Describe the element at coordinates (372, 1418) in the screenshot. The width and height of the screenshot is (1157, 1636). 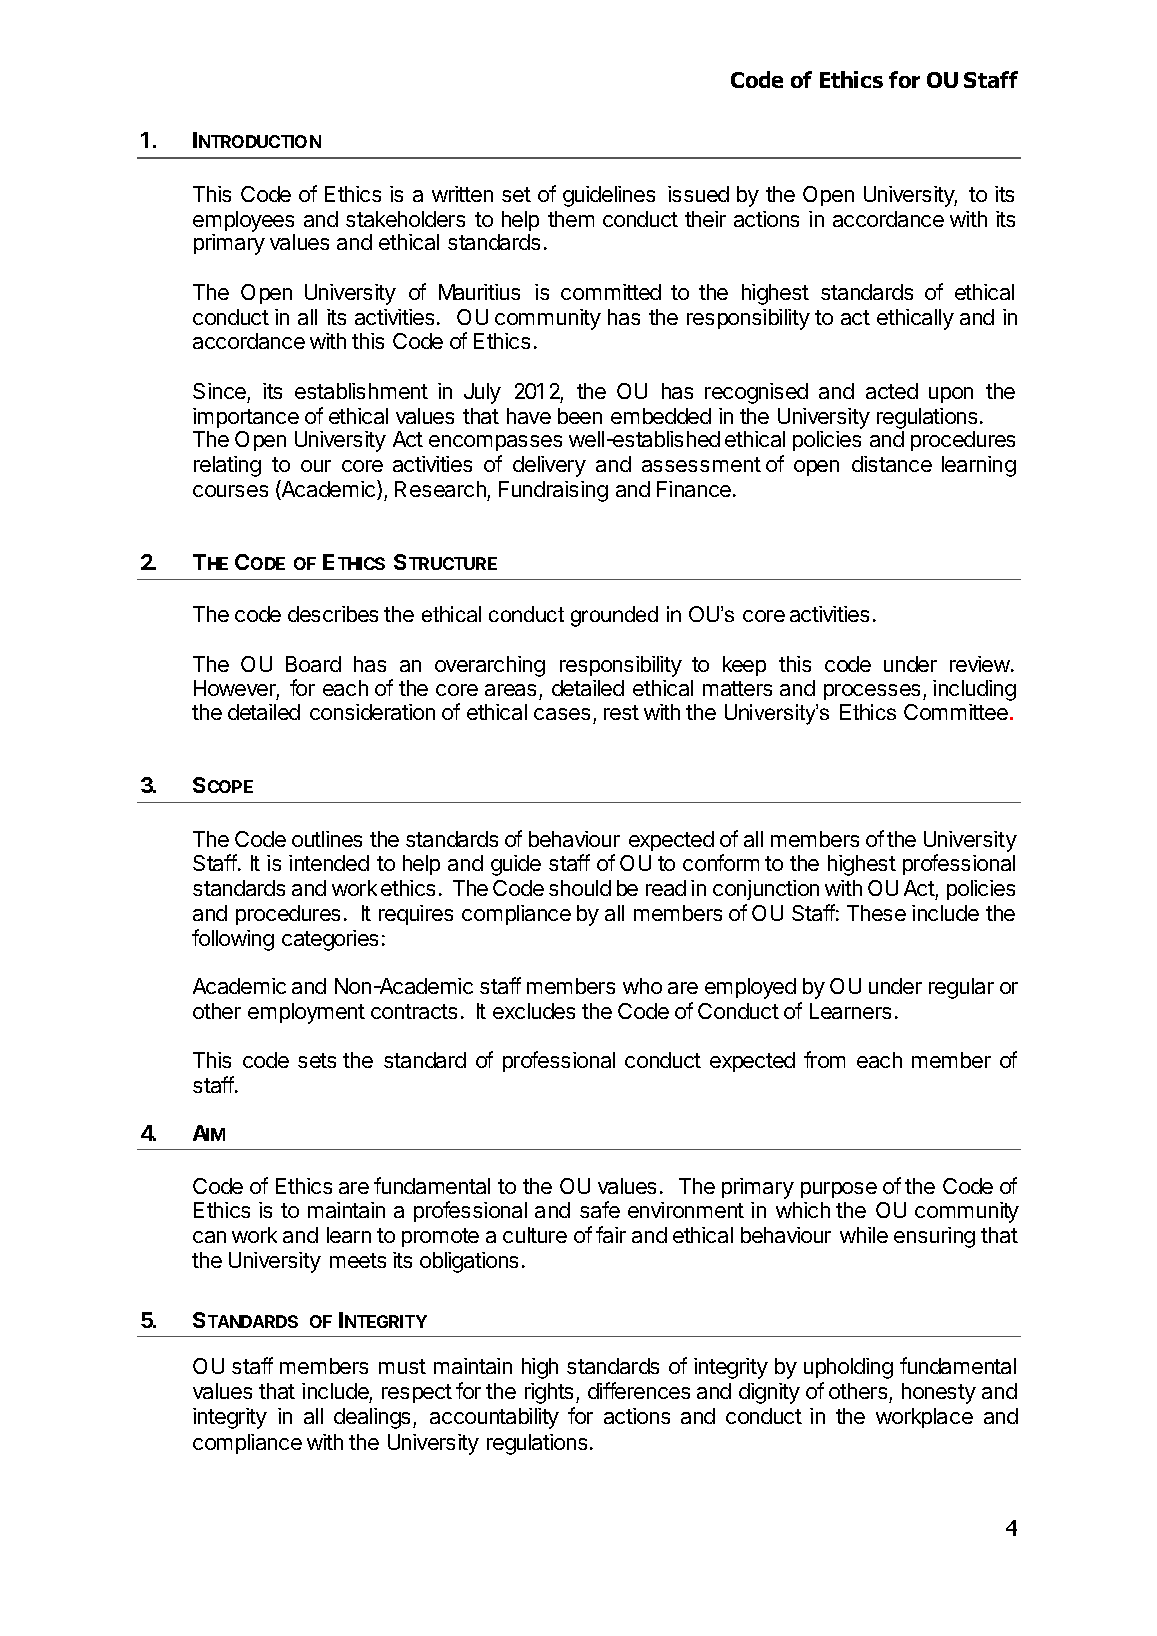
I see `dealings` at that location.
